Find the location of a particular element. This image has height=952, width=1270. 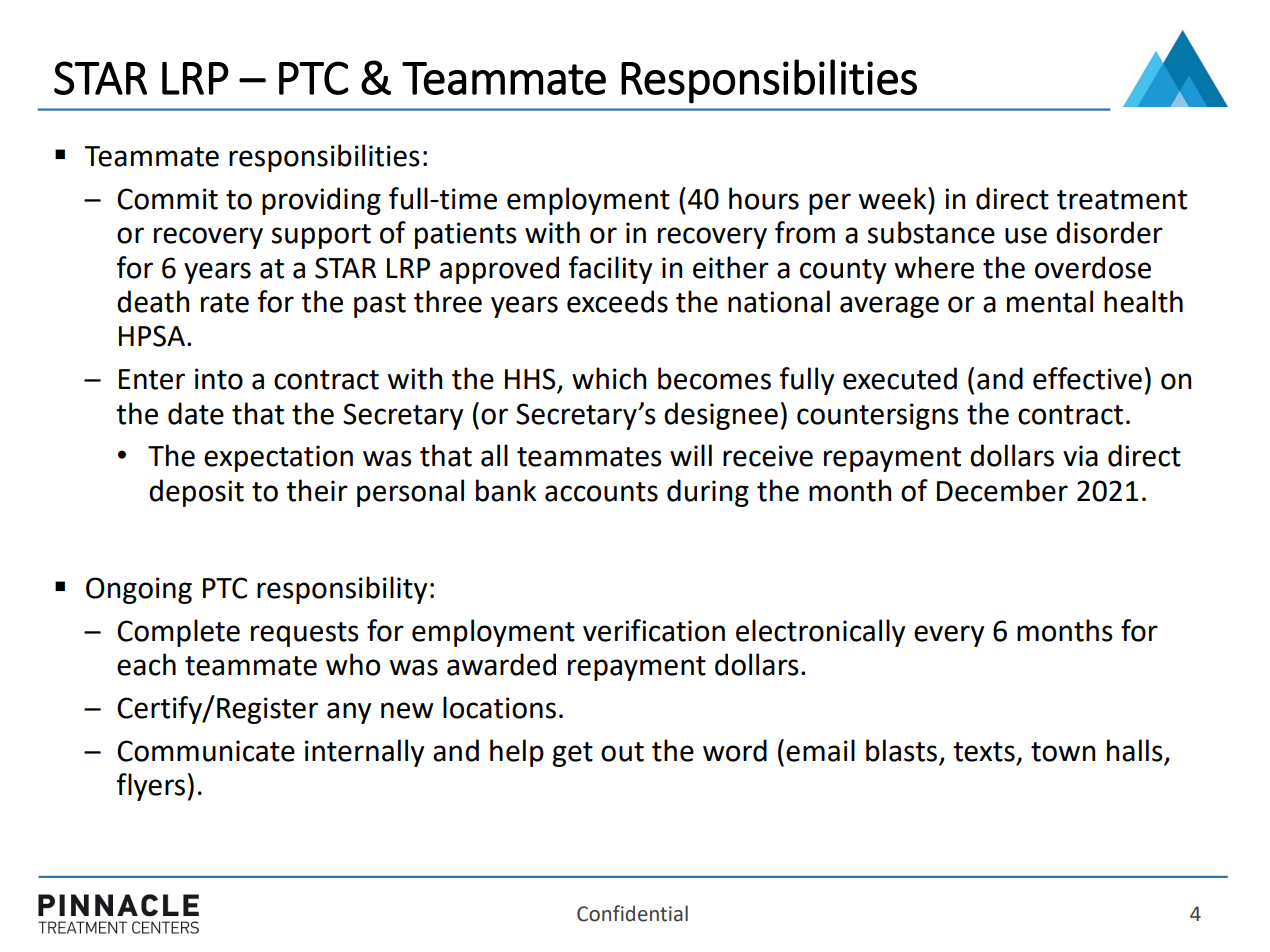

texts is located at coordinates (984, 752).
